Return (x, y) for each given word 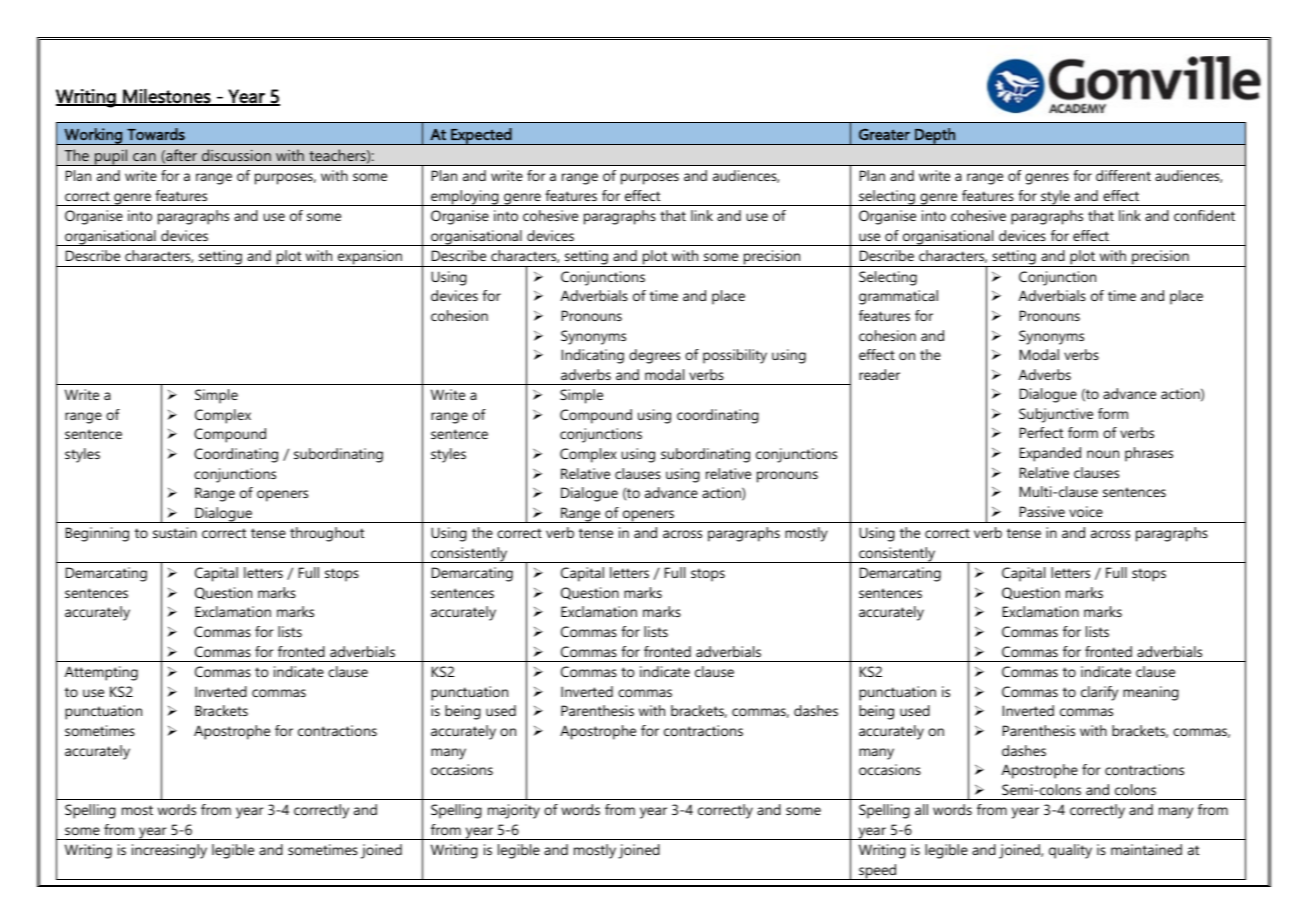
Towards (156, 134)
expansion (370, 258)
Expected (481, 136)
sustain (175, 532)
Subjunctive (1056, 415)
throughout (327, 534)
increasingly (169, 851)
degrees (654, 356)
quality (1070, 851)
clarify (1099, 693)
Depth (935, 136)
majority (514, 811)
